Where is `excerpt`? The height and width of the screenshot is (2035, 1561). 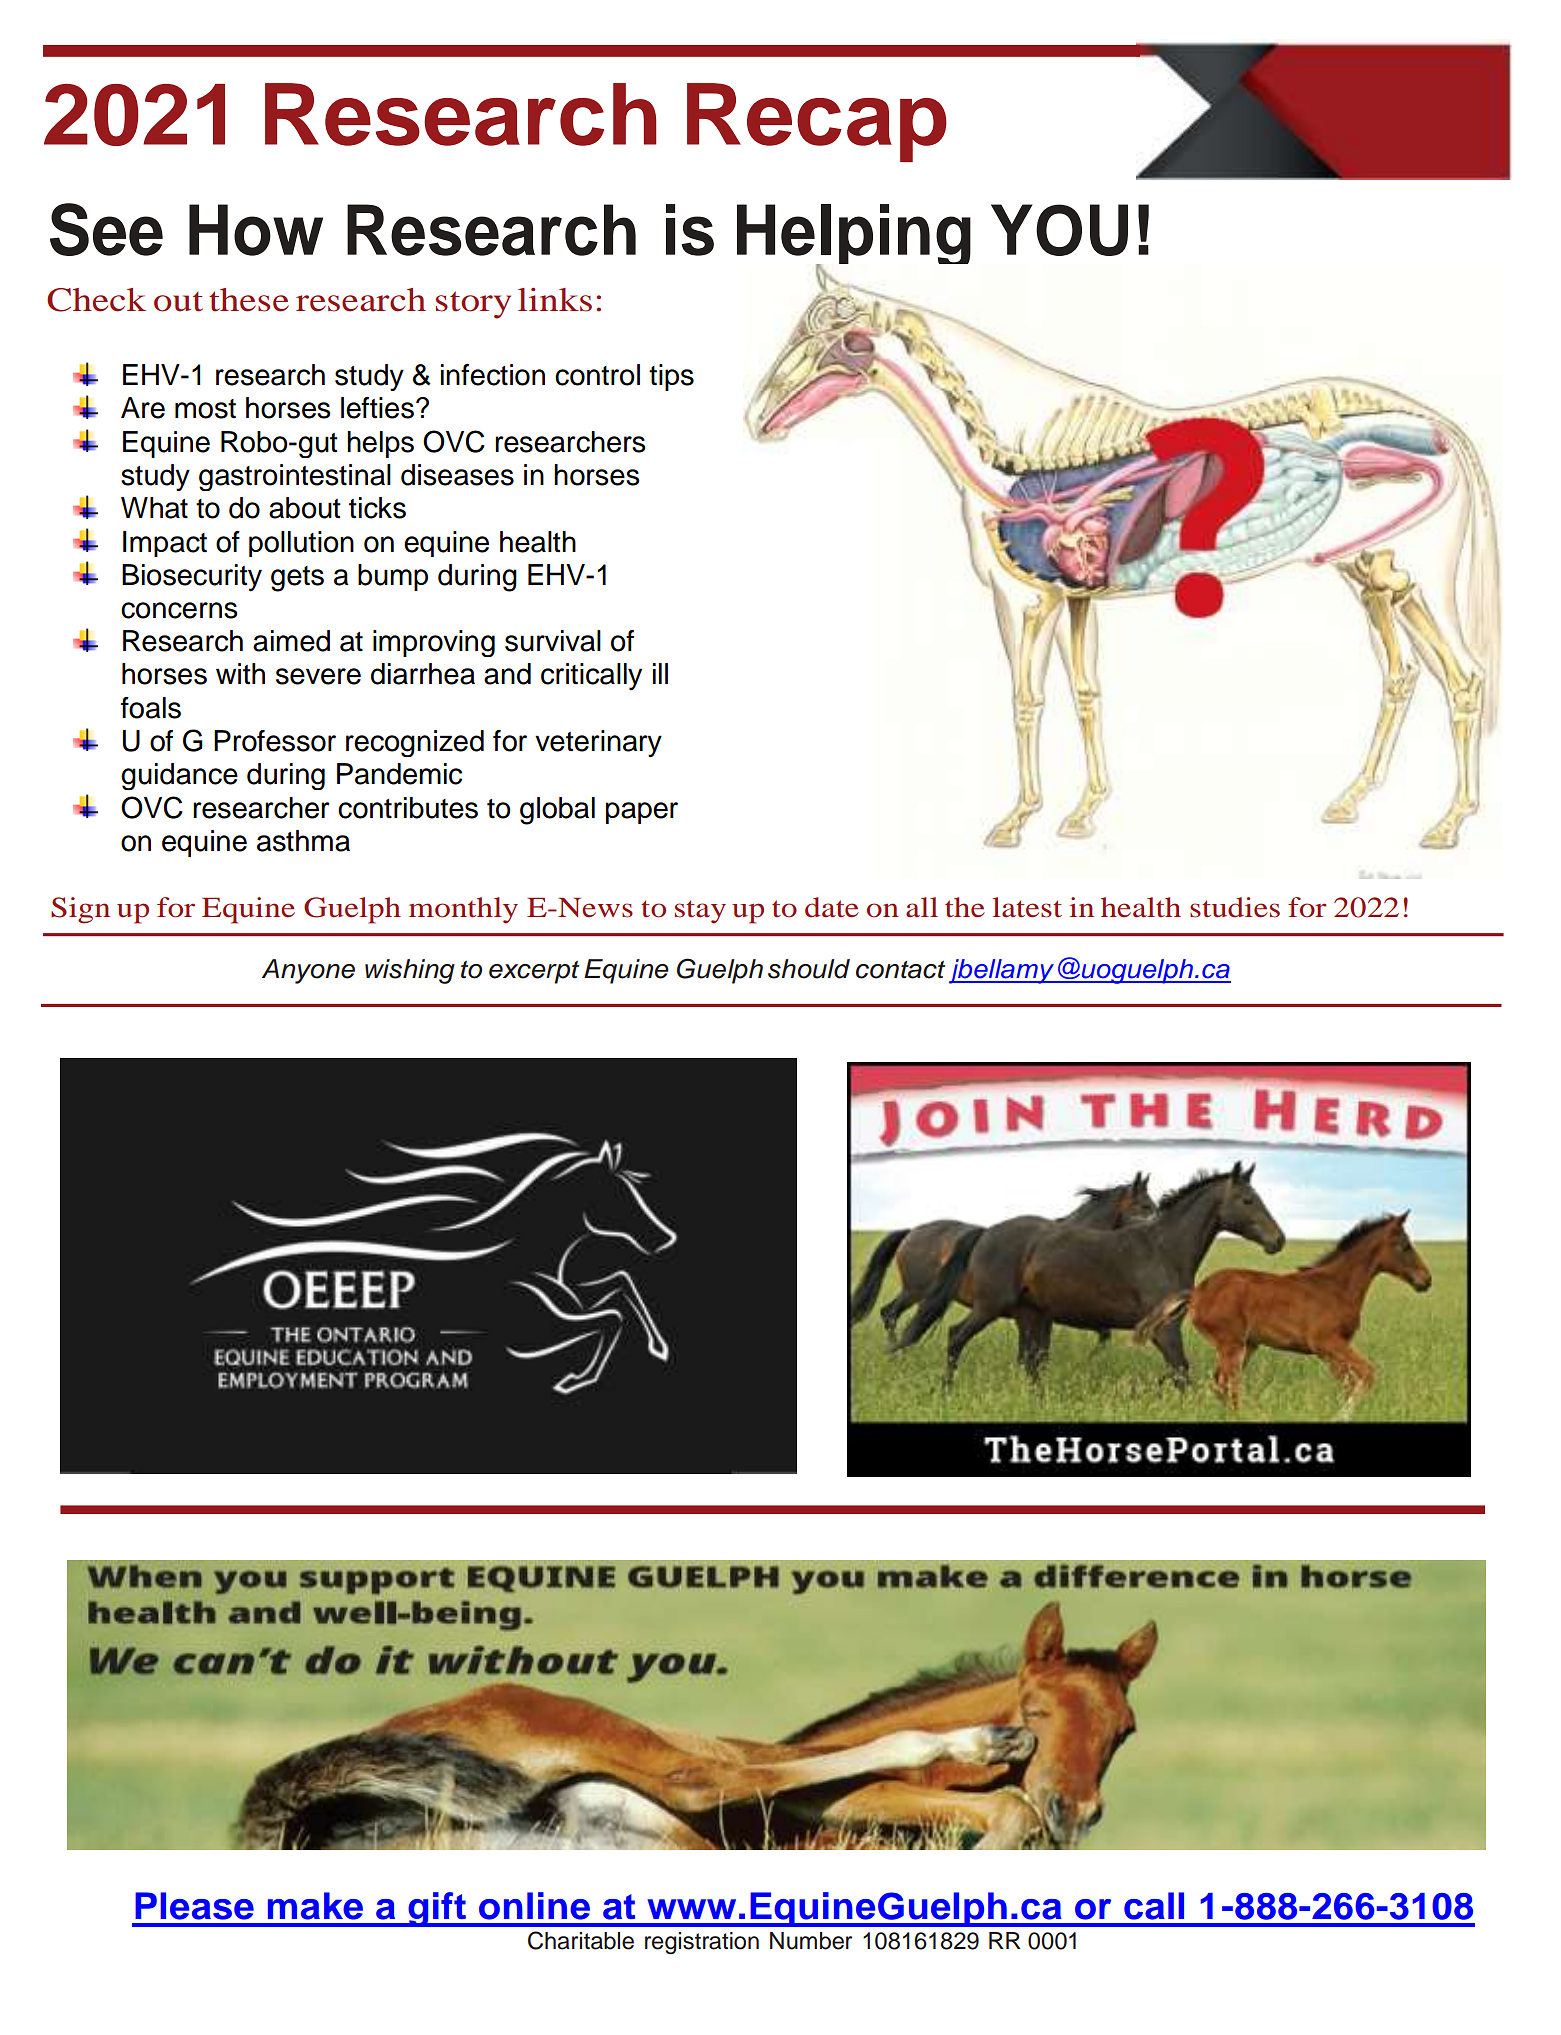 excerpt is located at coordinates (534, 972).
